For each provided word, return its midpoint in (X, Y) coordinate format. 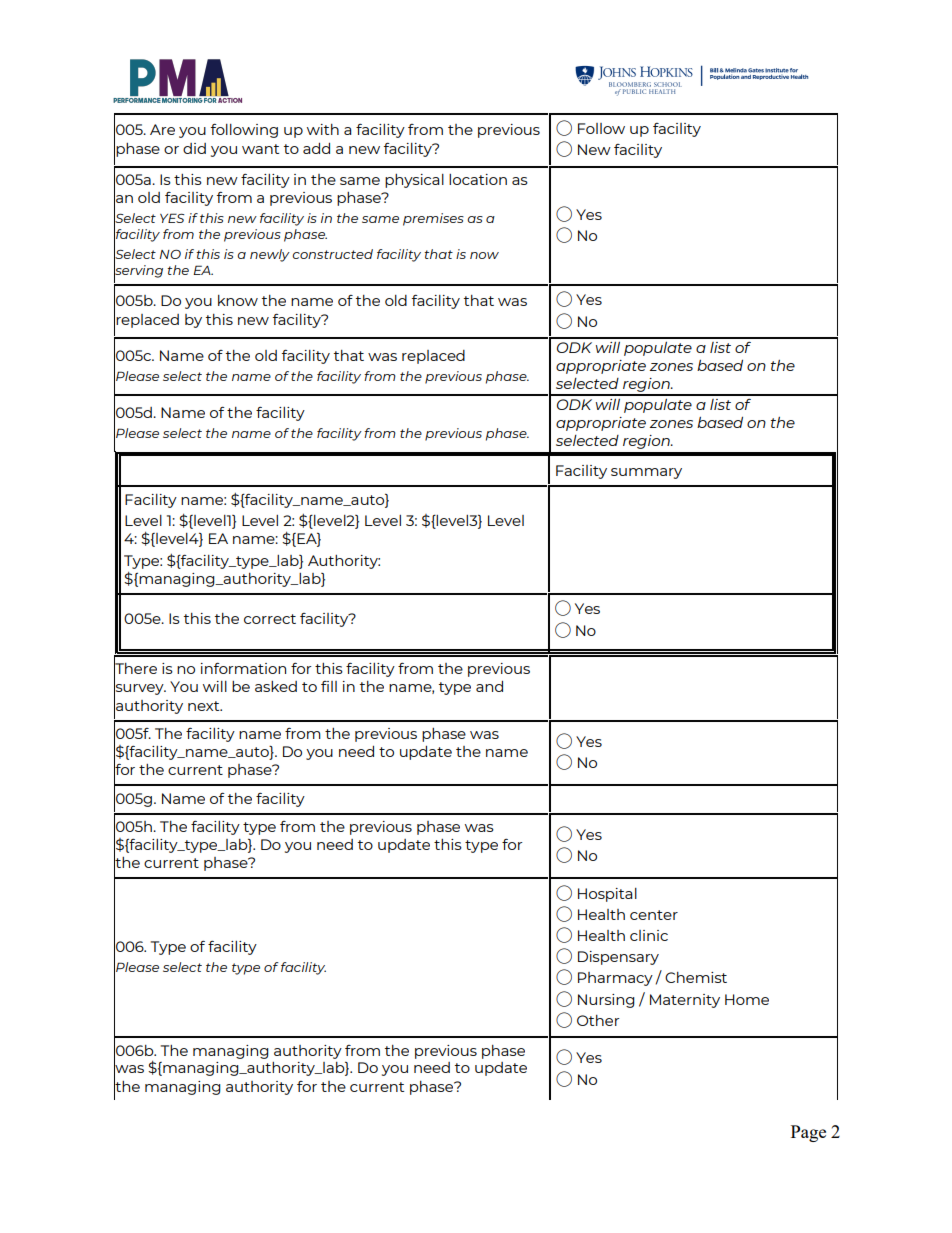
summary (646, 473)
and (489, 686)
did (194, 148)
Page (808, 1133)
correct (270, 619)
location (478, 179)
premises (433, 219)
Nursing (606, 1001)
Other (598, 1020)
